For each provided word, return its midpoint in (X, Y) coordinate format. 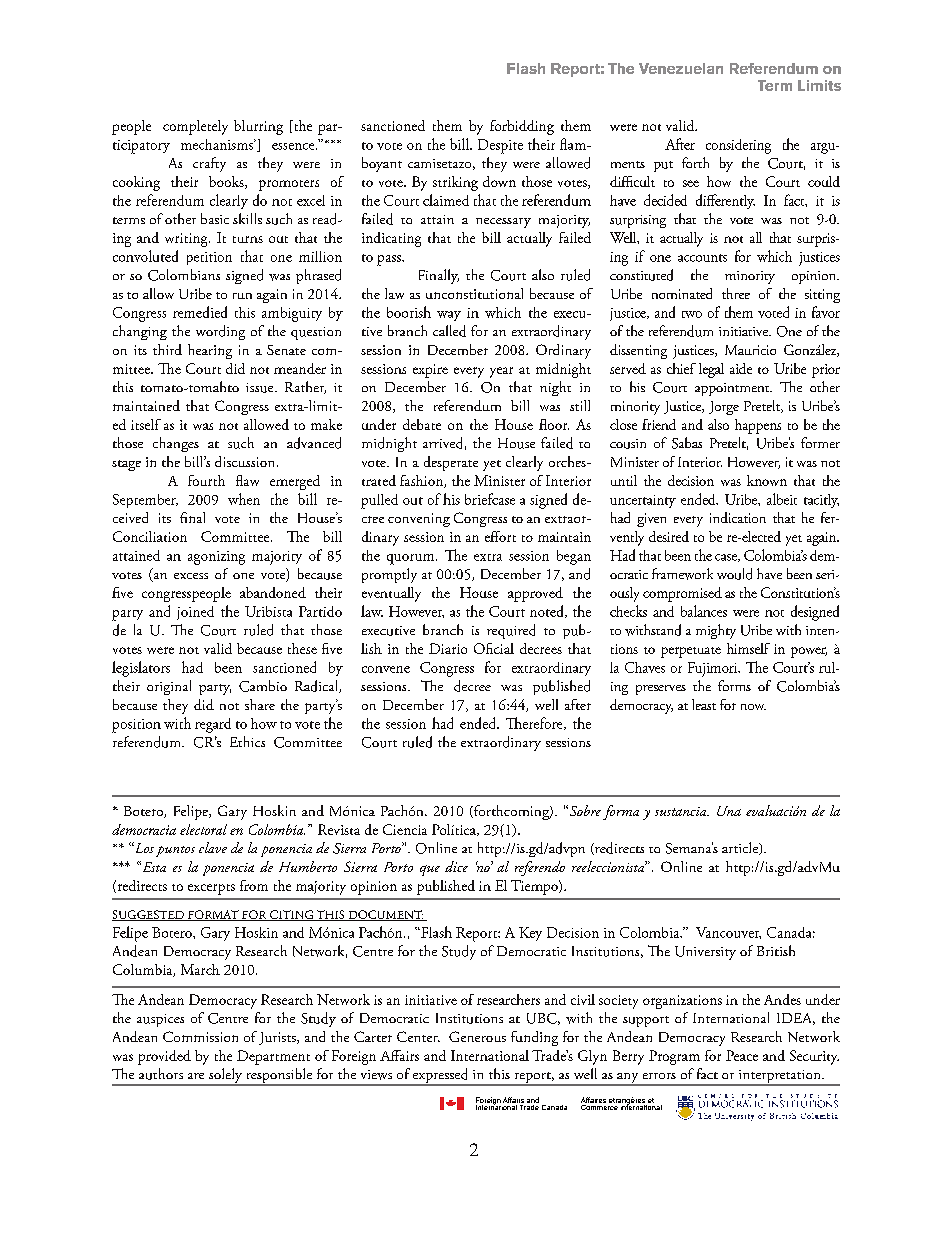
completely (195, 127)
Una (729, 811)
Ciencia (405, 829)
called (449, 331)
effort (500, 536)
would (734, 574)
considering (738, 146)
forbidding (522, 127)
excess (191, 576)
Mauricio (750, 350)
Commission (200, 1036)
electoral (203, 829)
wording (220, 332)
